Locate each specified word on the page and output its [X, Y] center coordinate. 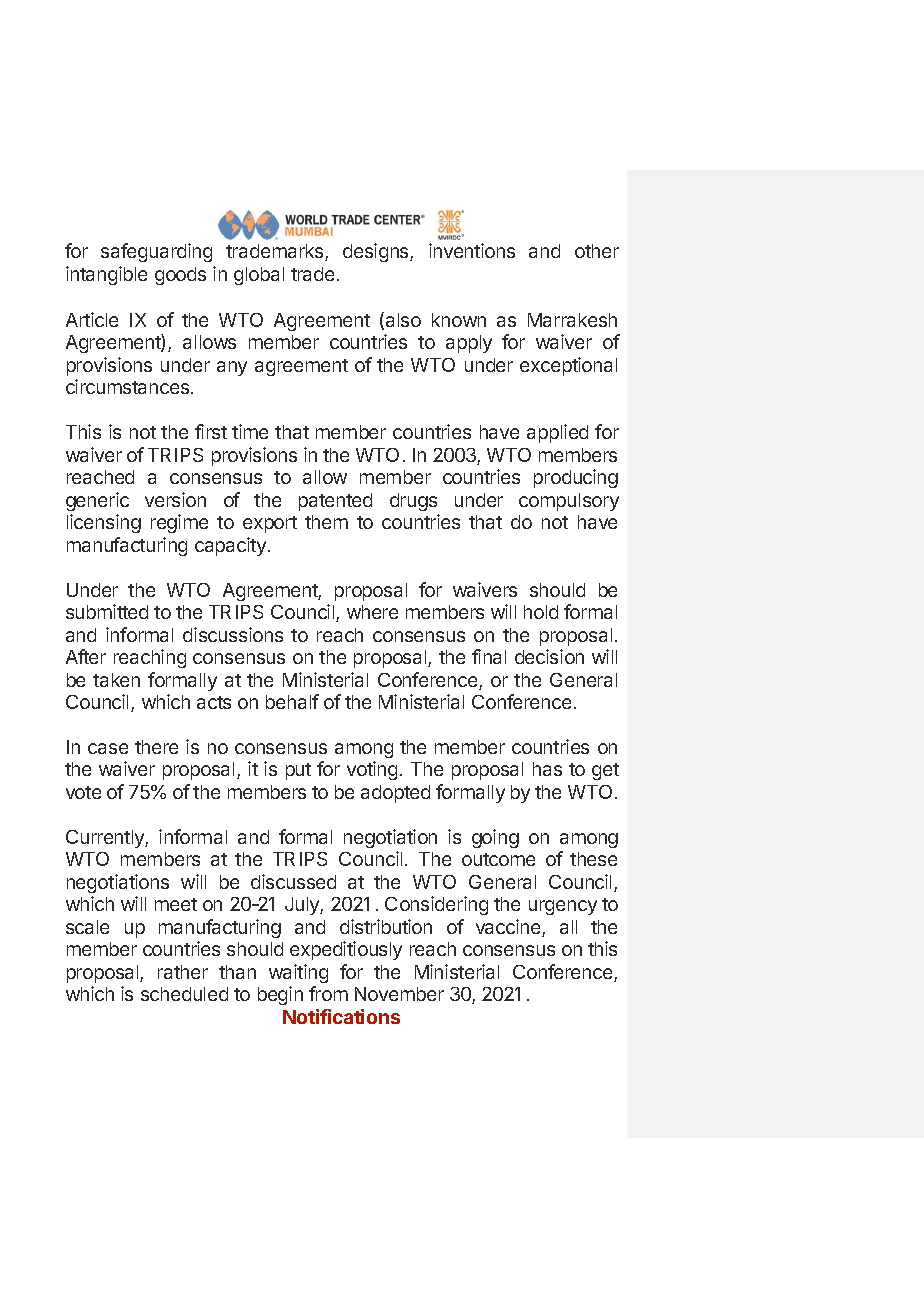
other [597, 251]
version [175, 499]
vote [83, 792]
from [328, 993]
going [495, 838]
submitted [107, 611]
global [259, 276]
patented [335, 502]
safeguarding [156, 252]
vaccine [509, 928]
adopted [395, 794]
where [372, 612]
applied [557, 433]
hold [541, 612]
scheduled [184, 994]
